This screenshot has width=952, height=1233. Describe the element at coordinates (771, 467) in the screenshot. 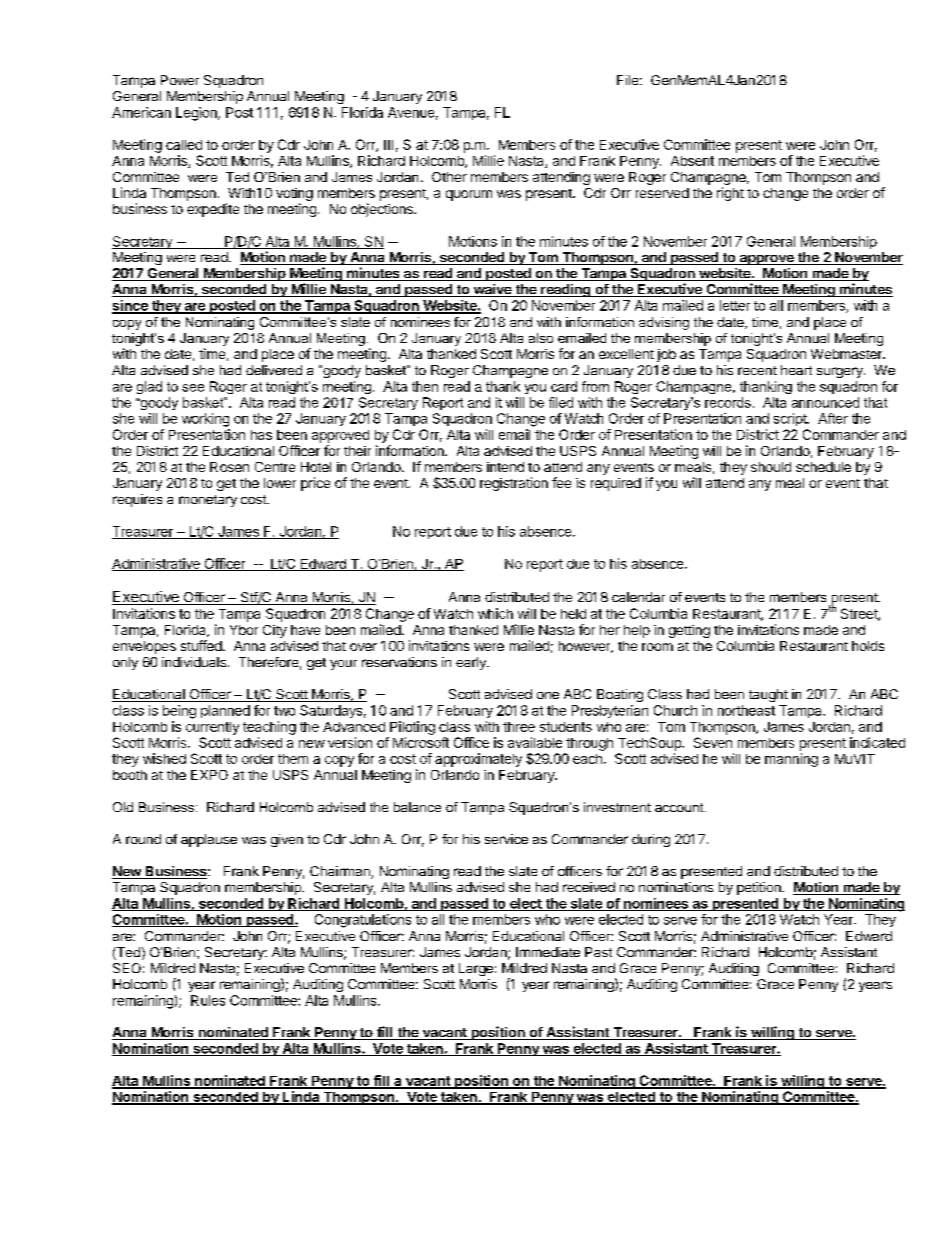

I see `should` at that location.
